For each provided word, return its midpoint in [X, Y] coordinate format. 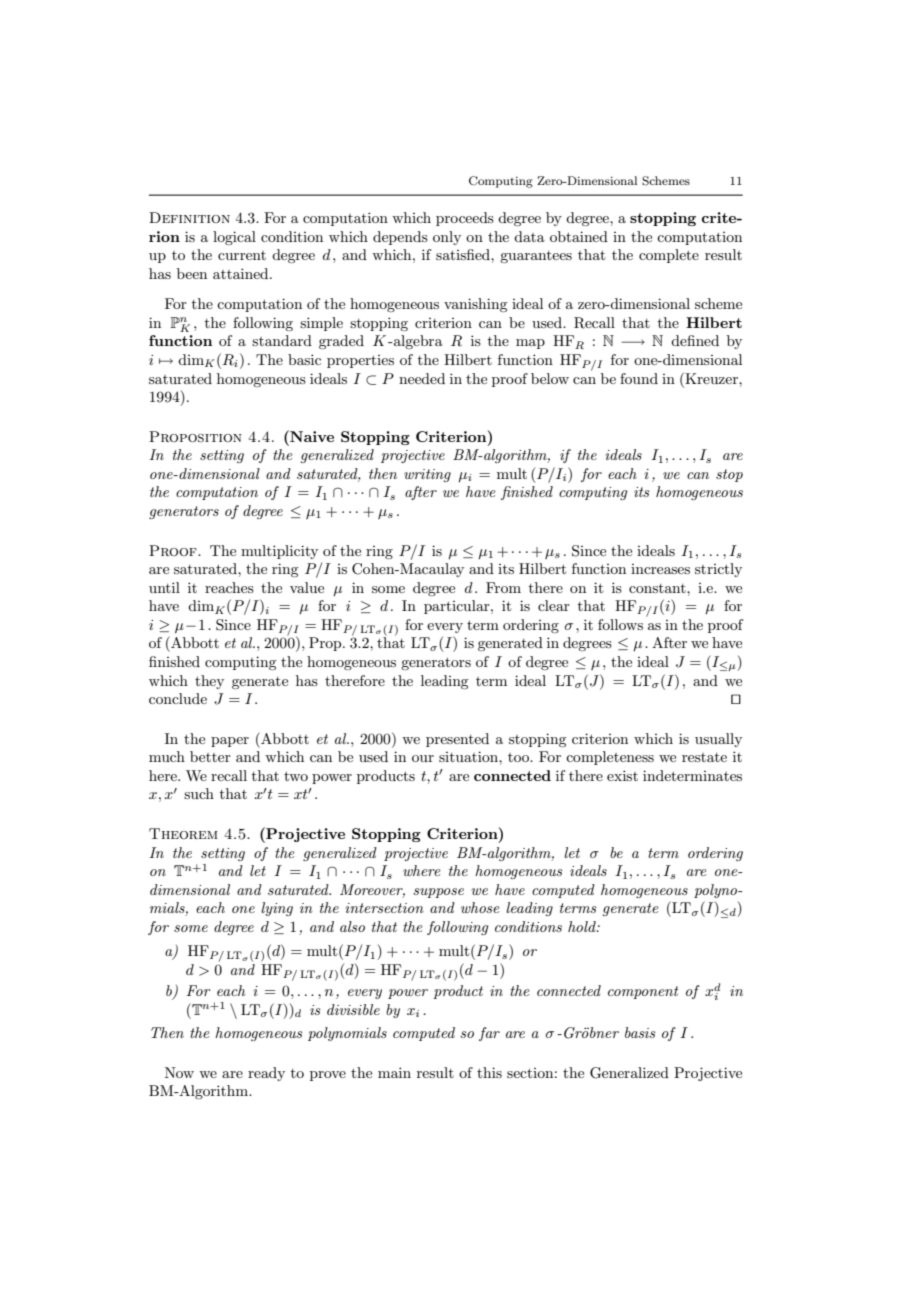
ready [266, 1074]
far [489, 1034]
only [447, 238]
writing [427, 475]
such [199, 793]
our [423, 758]
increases [660, 569]
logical [234, 238]
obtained [579, 236]
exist [622, 775]
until [164, 587]
